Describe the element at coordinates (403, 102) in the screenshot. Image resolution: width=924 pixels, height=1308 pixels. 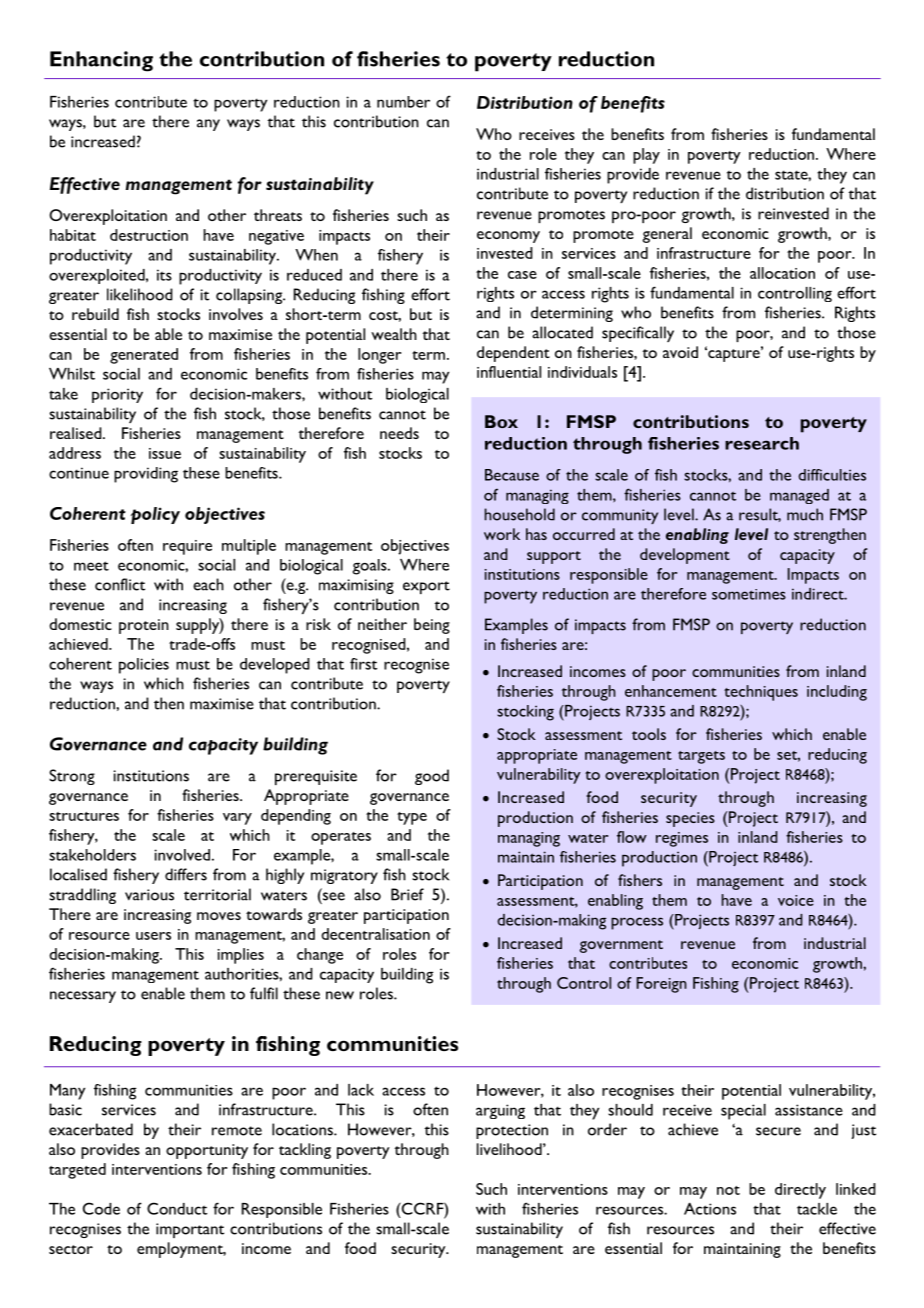
I see `number` at that location.
